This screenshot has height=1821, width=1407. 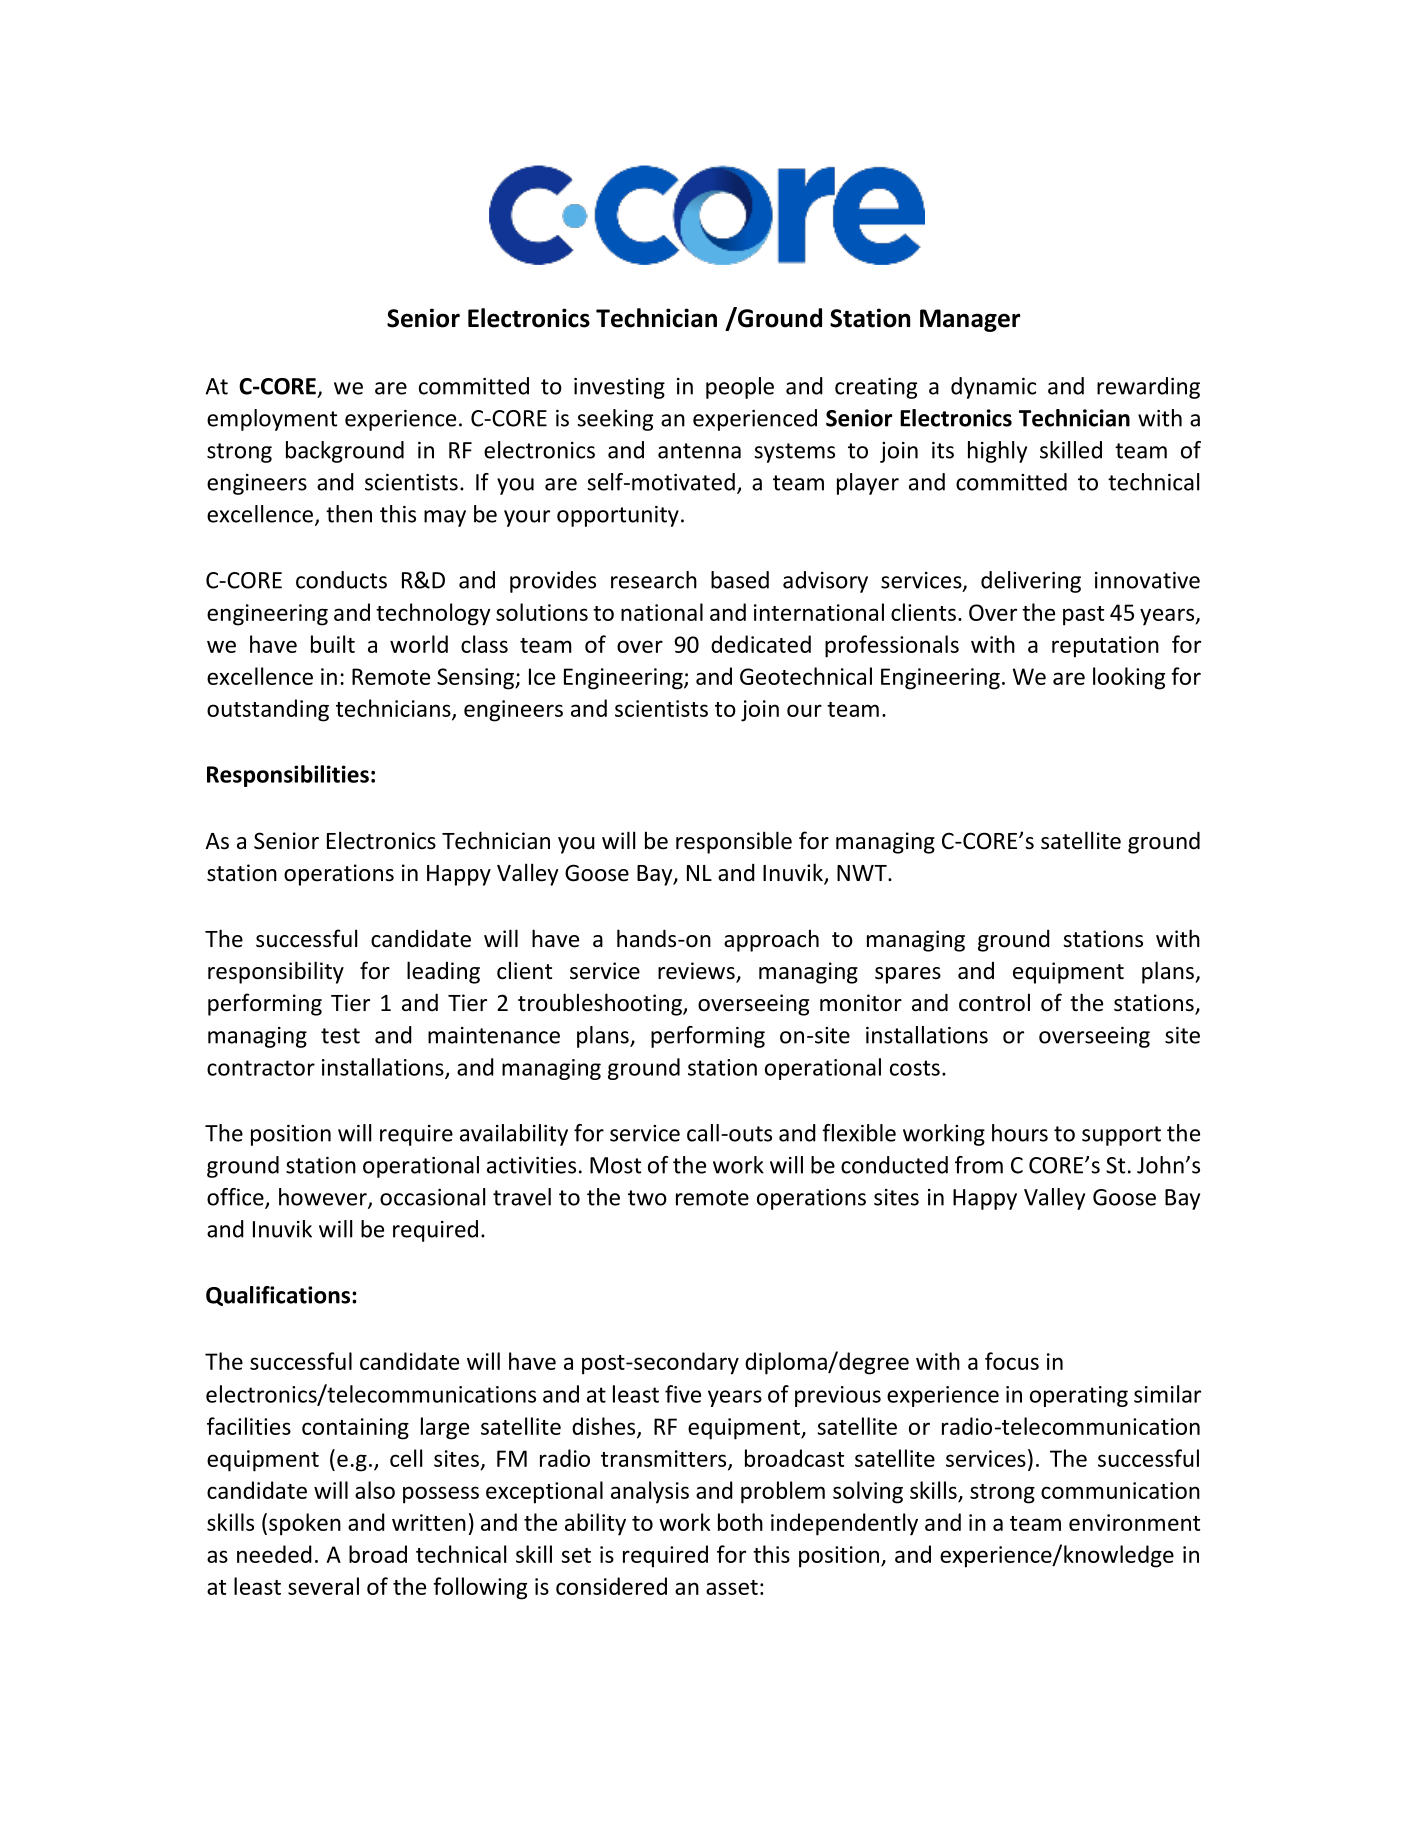 What do you see at coordinates (697, 972) in the screenshot?
I see `reviews` at bounding box center [697, 972].
